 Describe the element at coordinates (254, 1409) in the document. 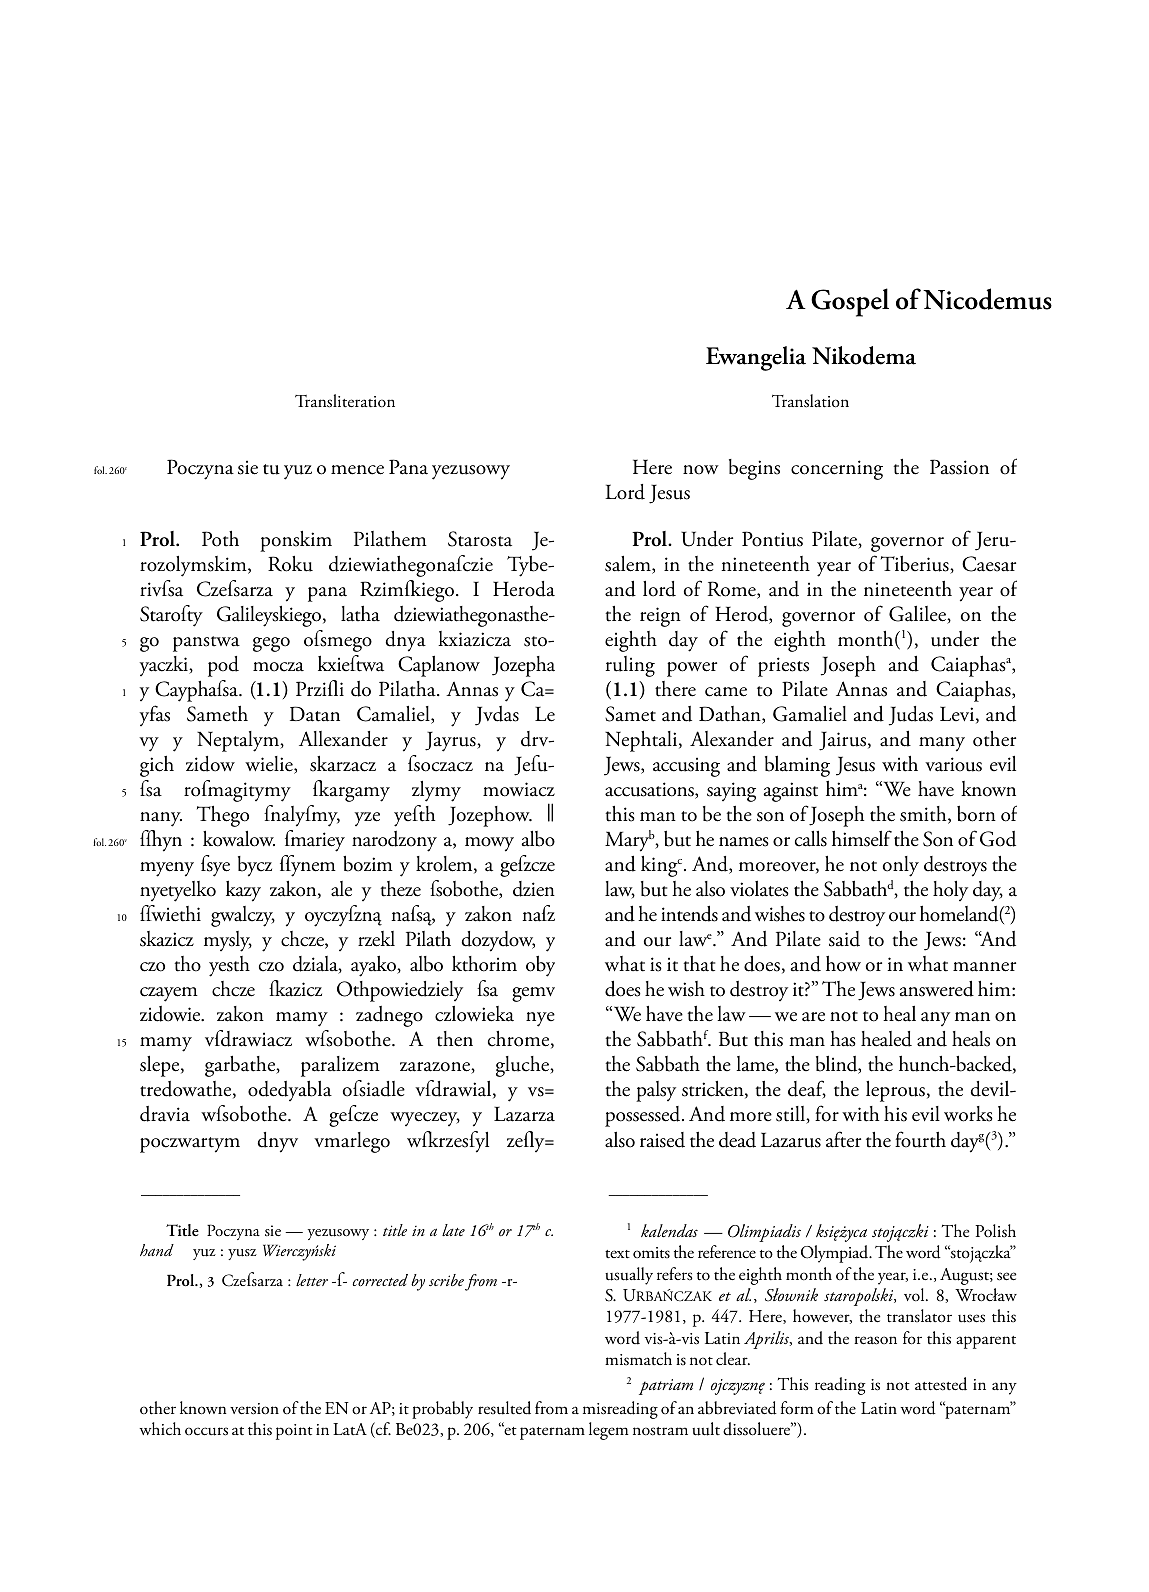

I see `version` at that location.
